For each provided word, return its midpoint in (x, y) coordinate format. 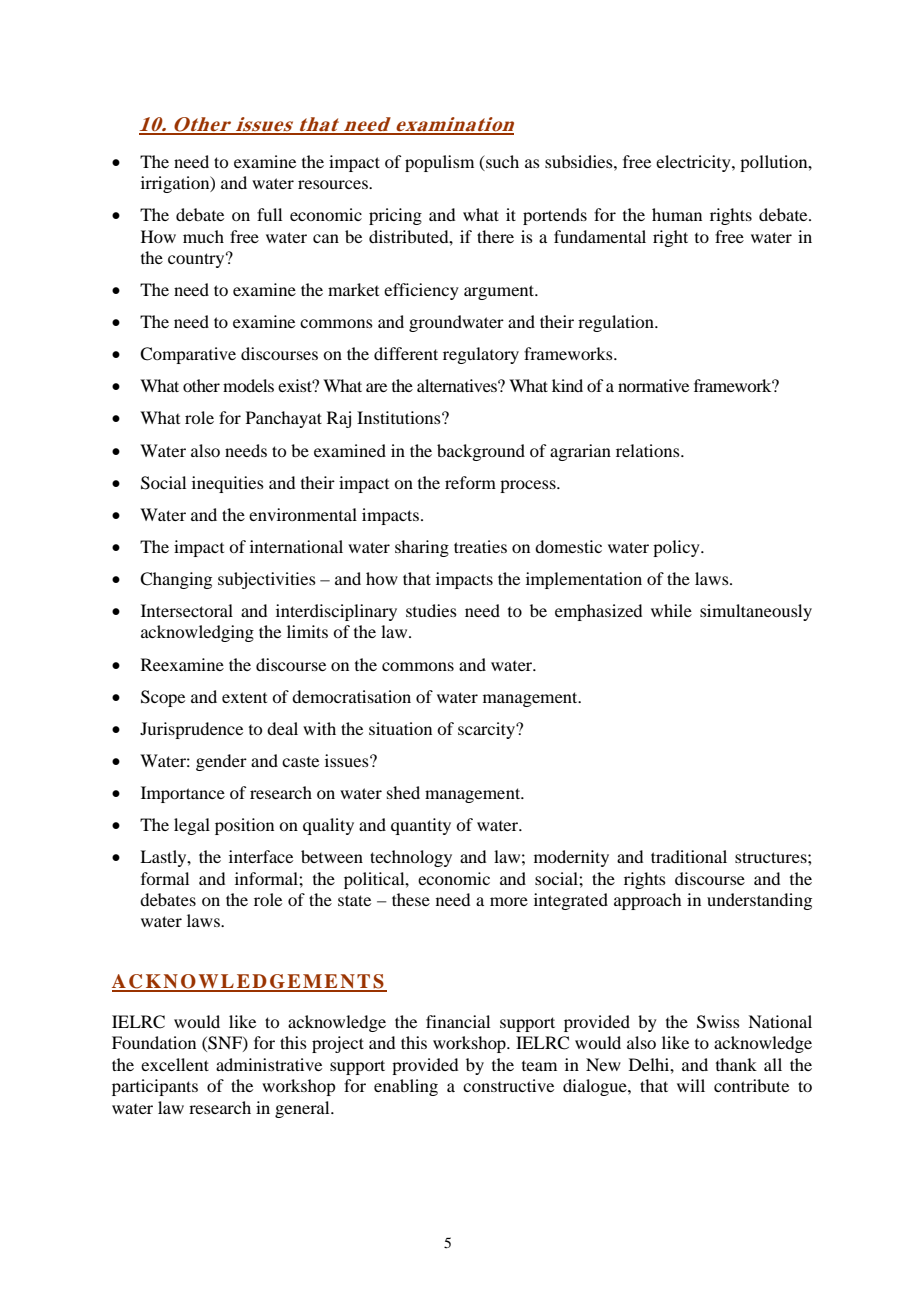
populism (439, 163)
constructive (508, 1085)
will (691, 1085)
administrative (269, 1064)
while (671, 610)
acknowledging (197, 633)
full (269, 214)
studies (431, 610)
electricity (694, 163)
